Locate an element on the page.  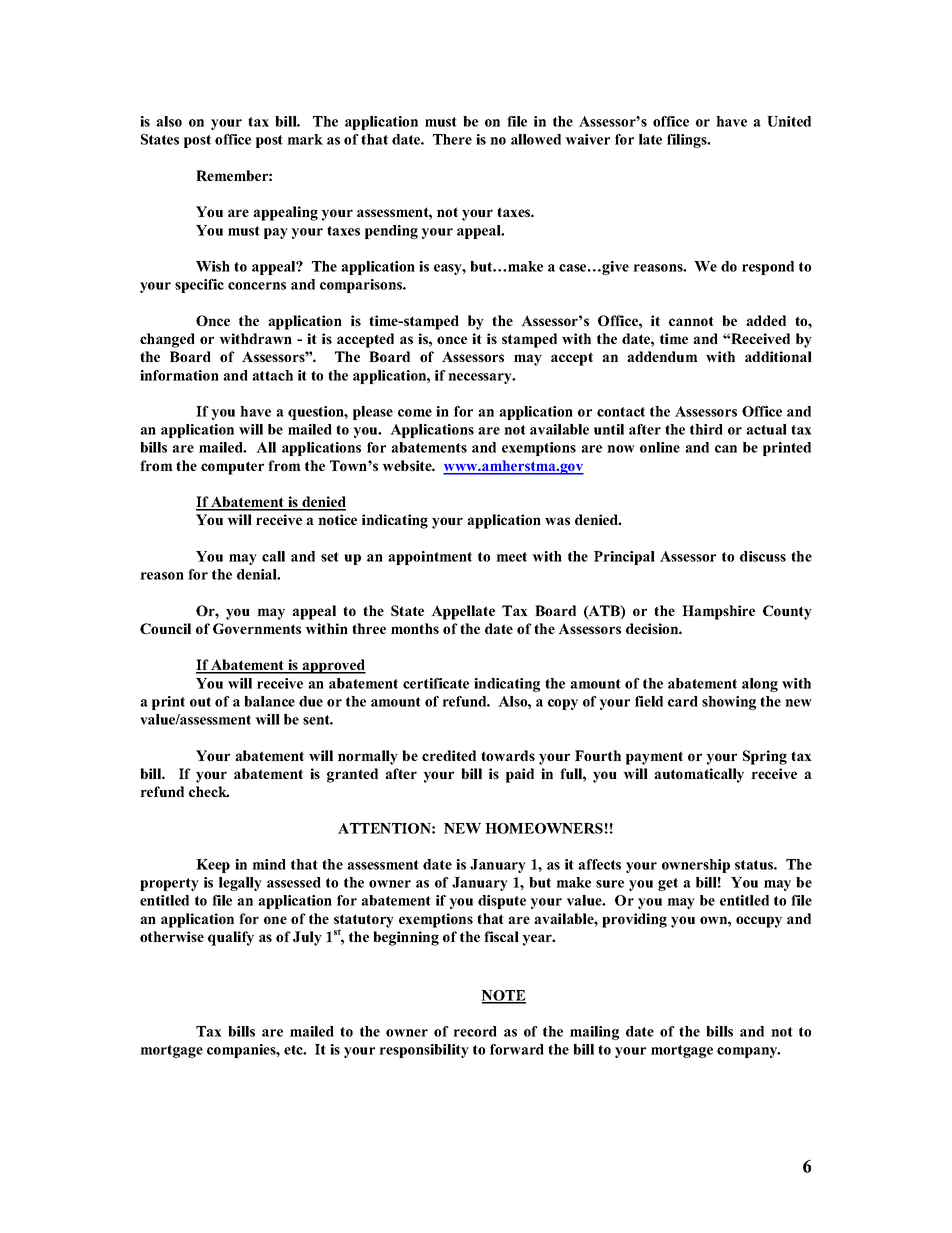
mark is located at coordinates (305, 139).
